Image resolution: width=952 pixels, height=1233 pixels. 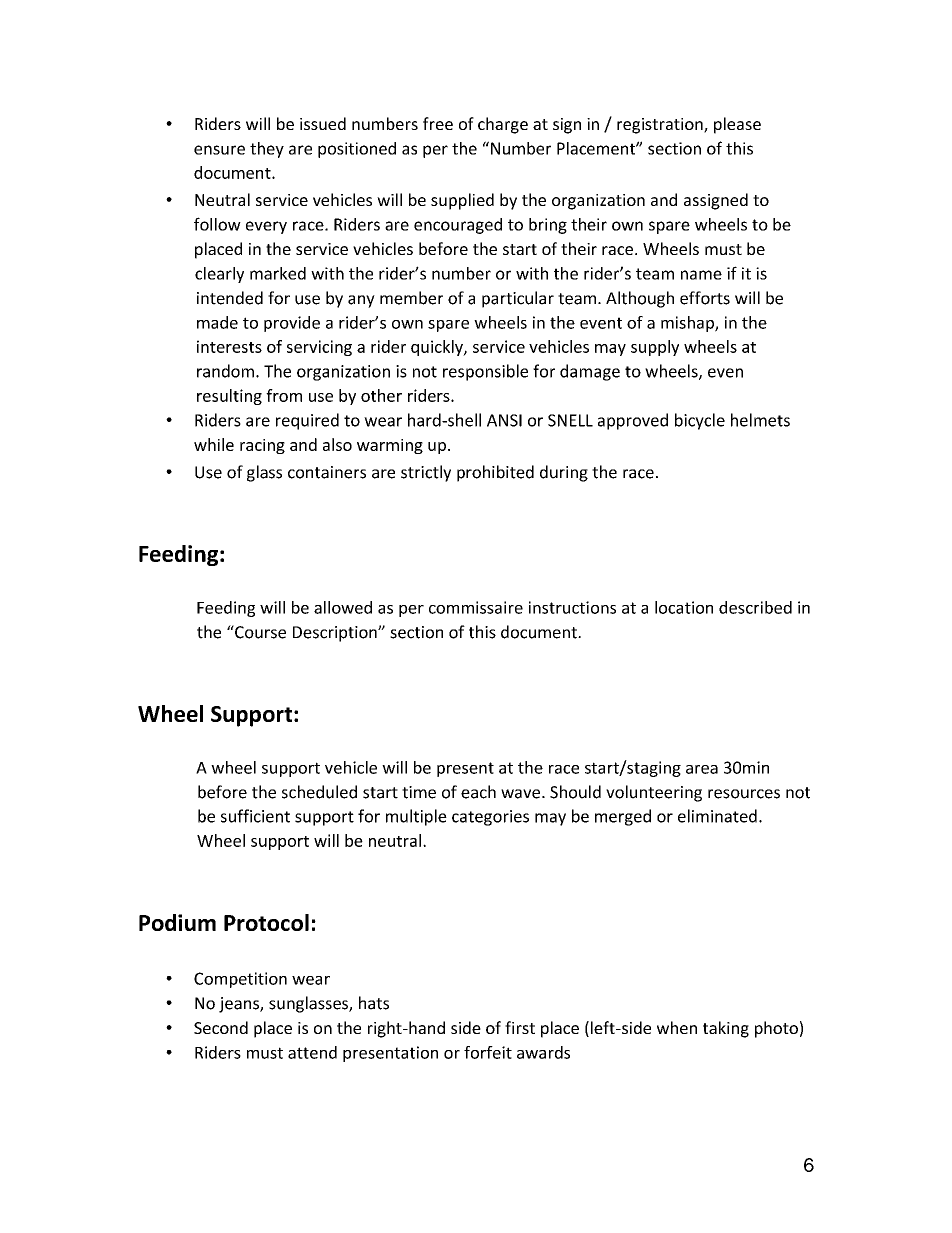 I want to click on Course, so click(x=259, y=632).
